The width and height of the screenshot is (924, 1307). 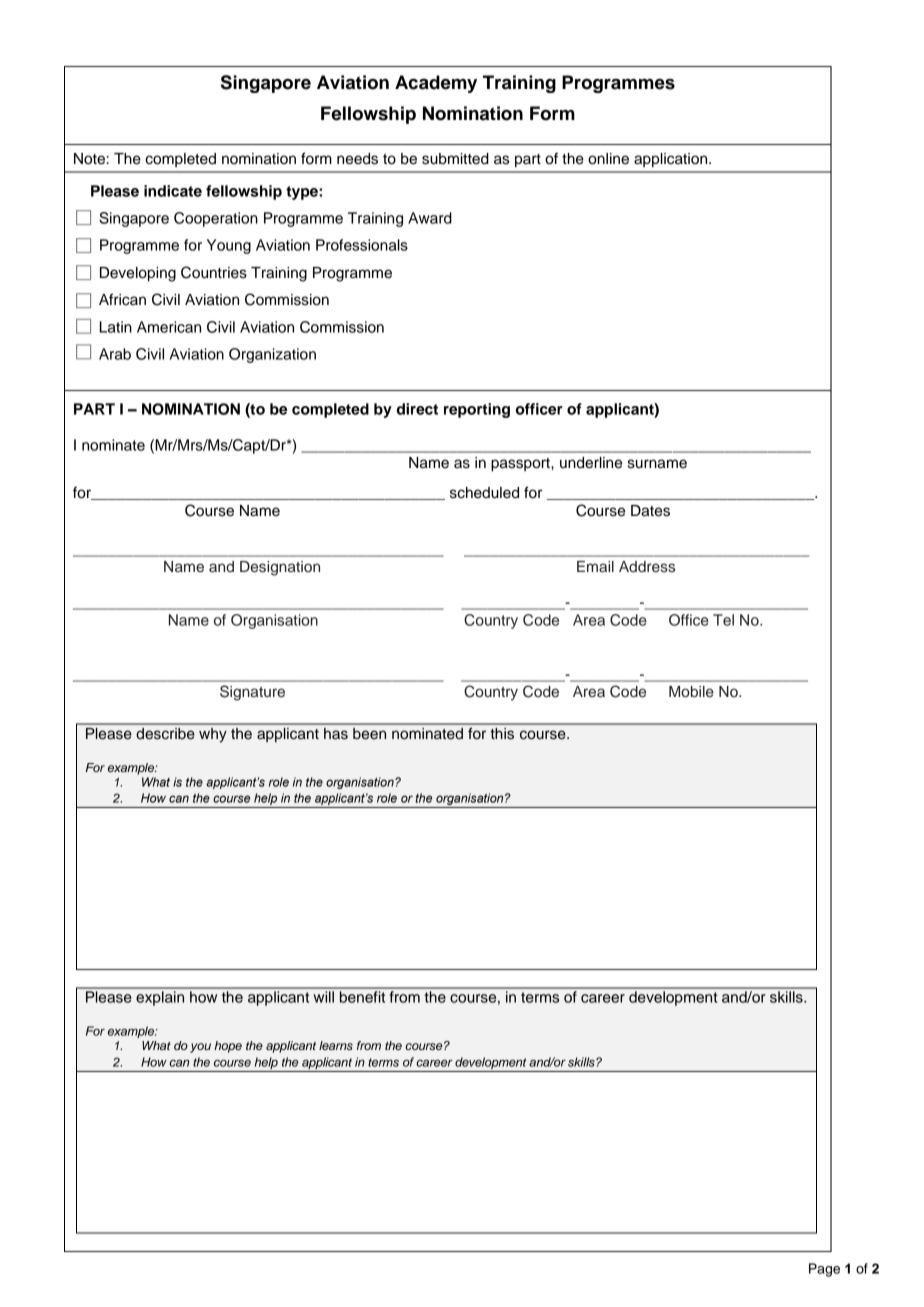 What do you see at coordinates (336, 1045) in the screenshot?
I see `learns` at bounding box center [336, 1045].
